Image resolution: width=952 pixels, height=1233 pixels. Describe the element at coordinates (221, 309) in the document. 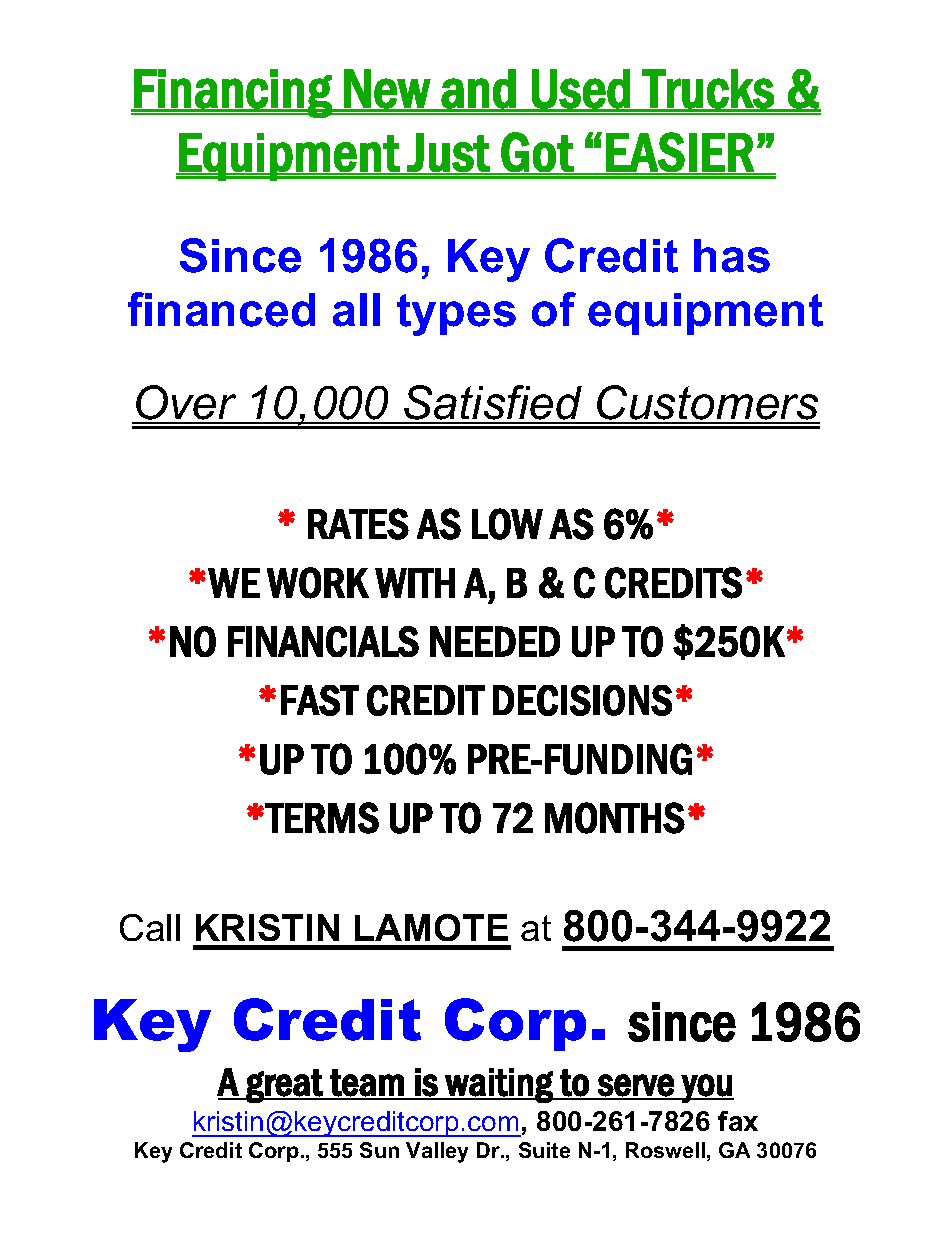

I see `financed` at that location.
